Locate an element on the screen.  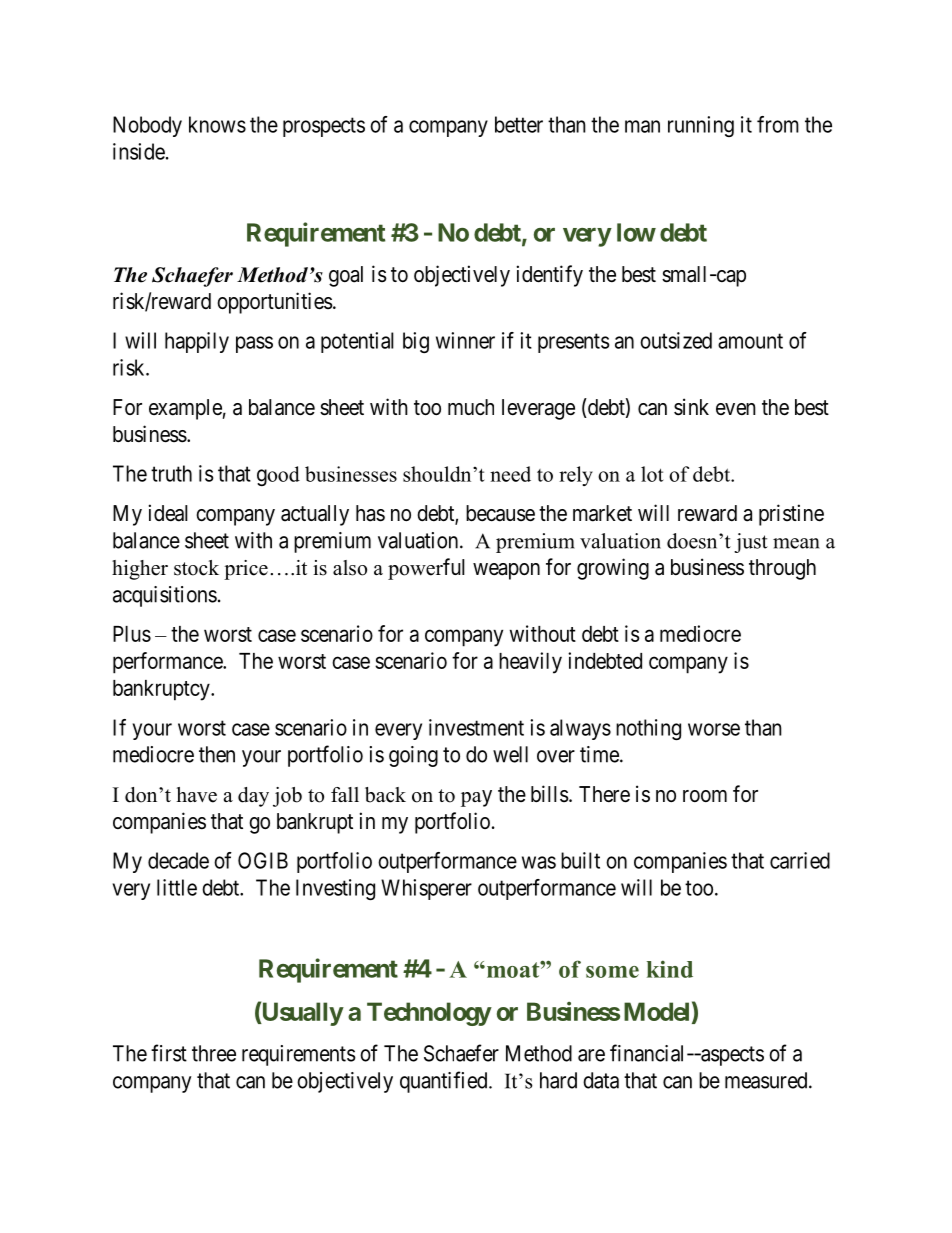
knows is located at coordinates (217, 124).
